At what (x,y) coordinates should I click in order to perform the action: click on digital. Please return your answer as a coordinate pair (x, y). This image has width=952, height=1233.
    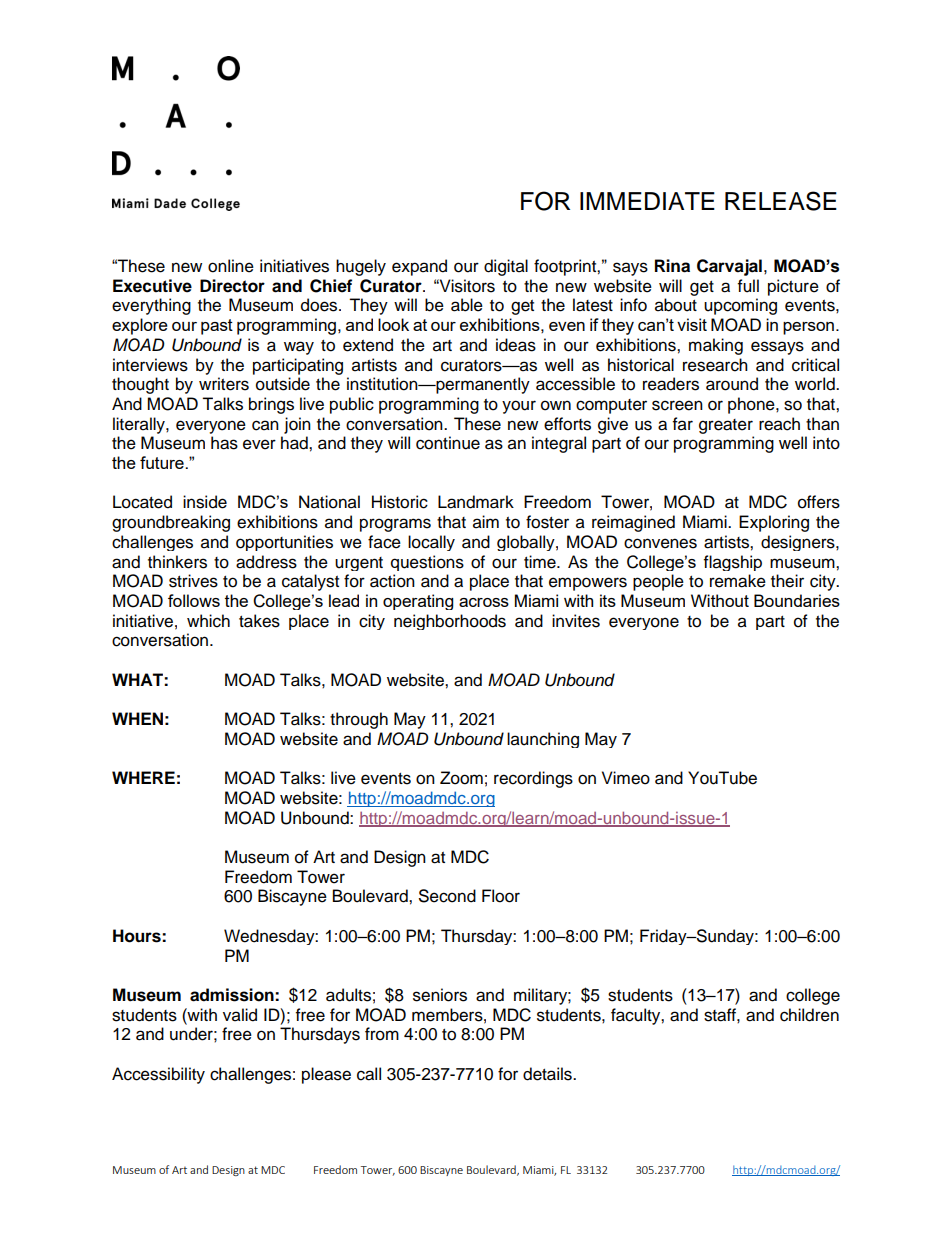
    Looking at the image, I should click on (506, 267).
